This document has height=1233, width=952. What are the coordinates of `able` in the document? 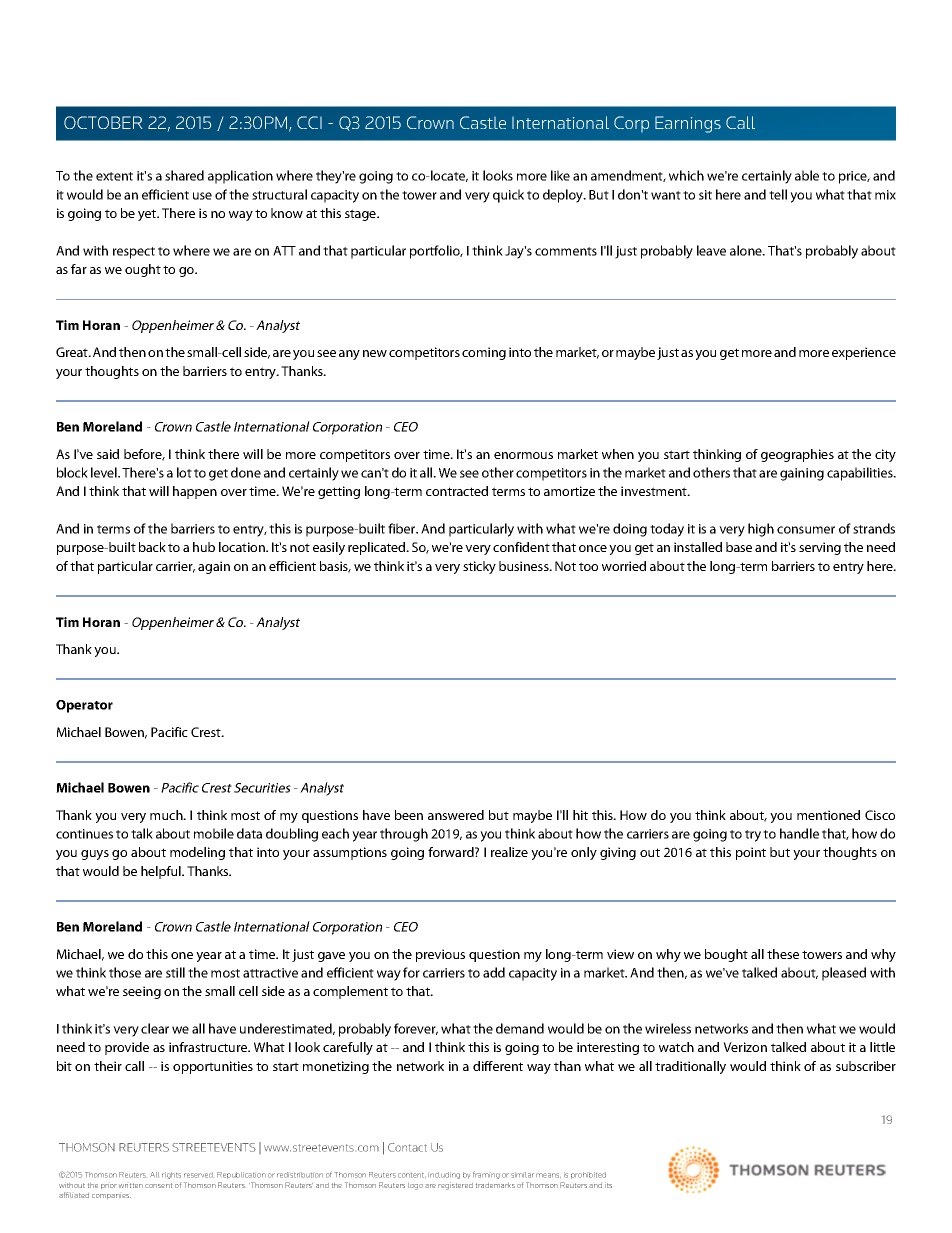 It's located at (807, 175).
